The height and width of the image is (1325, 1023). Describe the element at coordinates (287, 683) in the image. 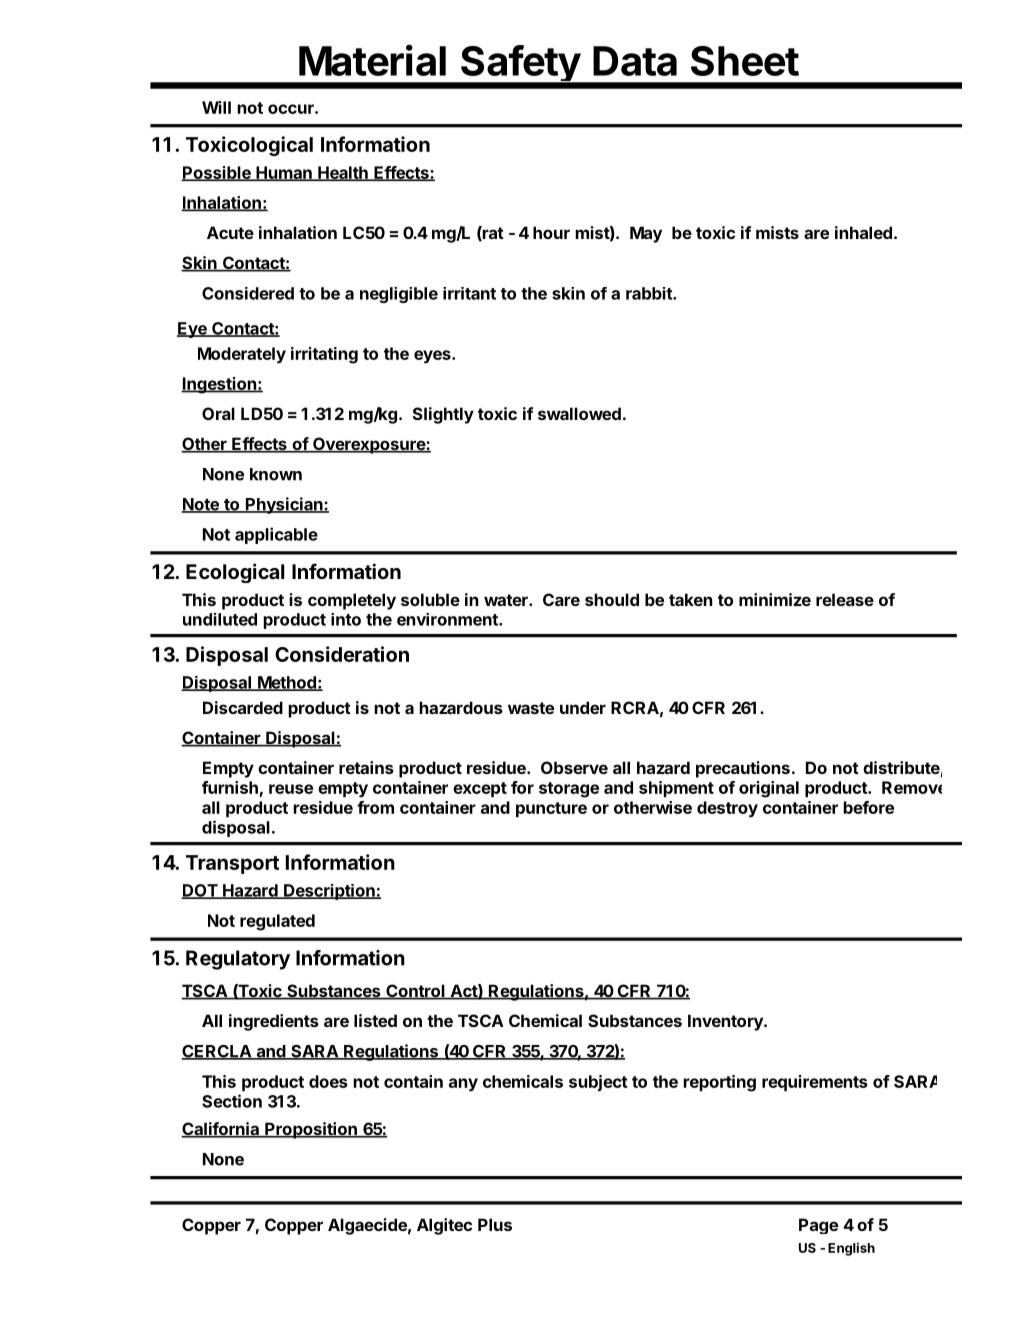

I see `Method` at that location.
